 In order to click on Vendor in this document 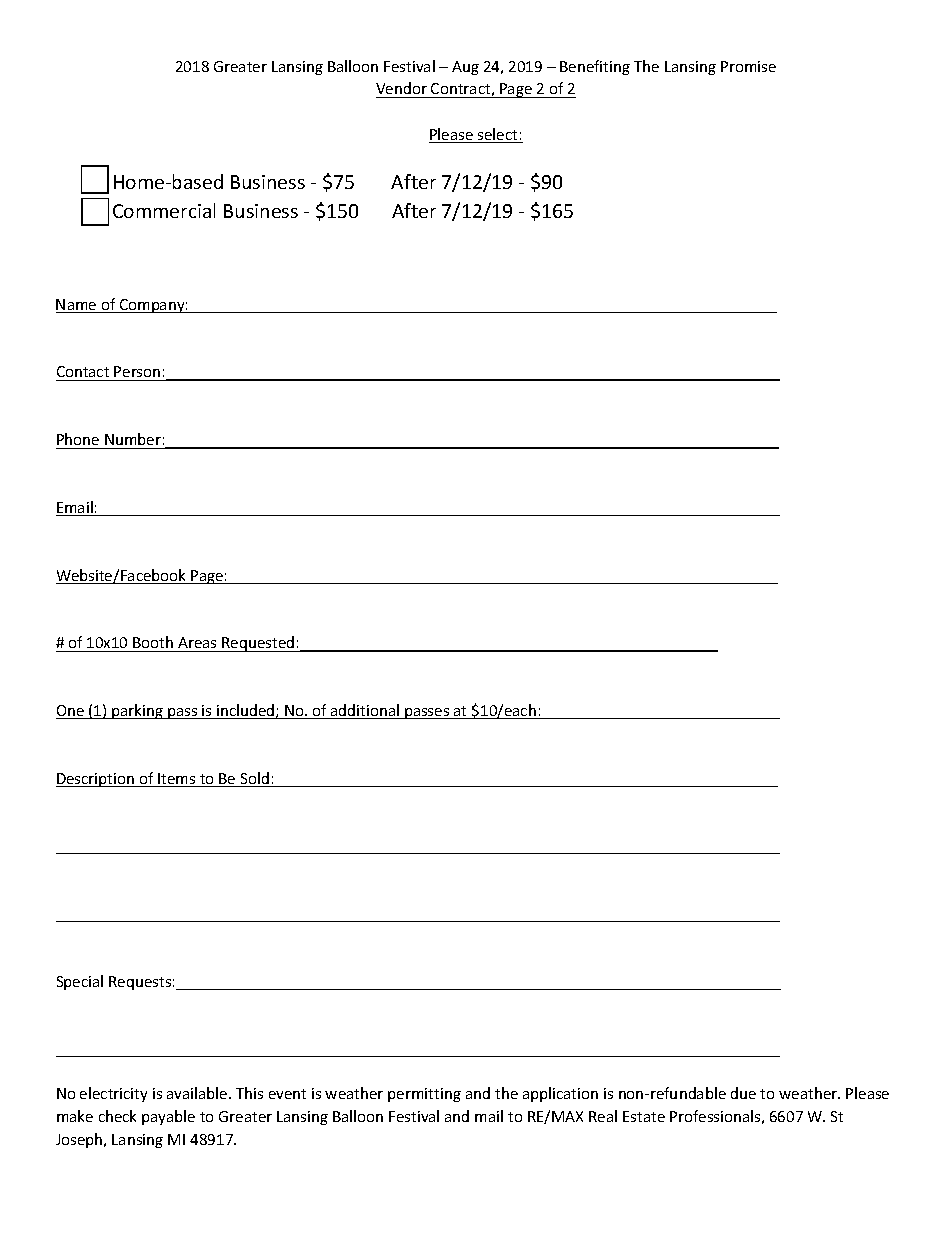, I will do `click(402, 90)`.
